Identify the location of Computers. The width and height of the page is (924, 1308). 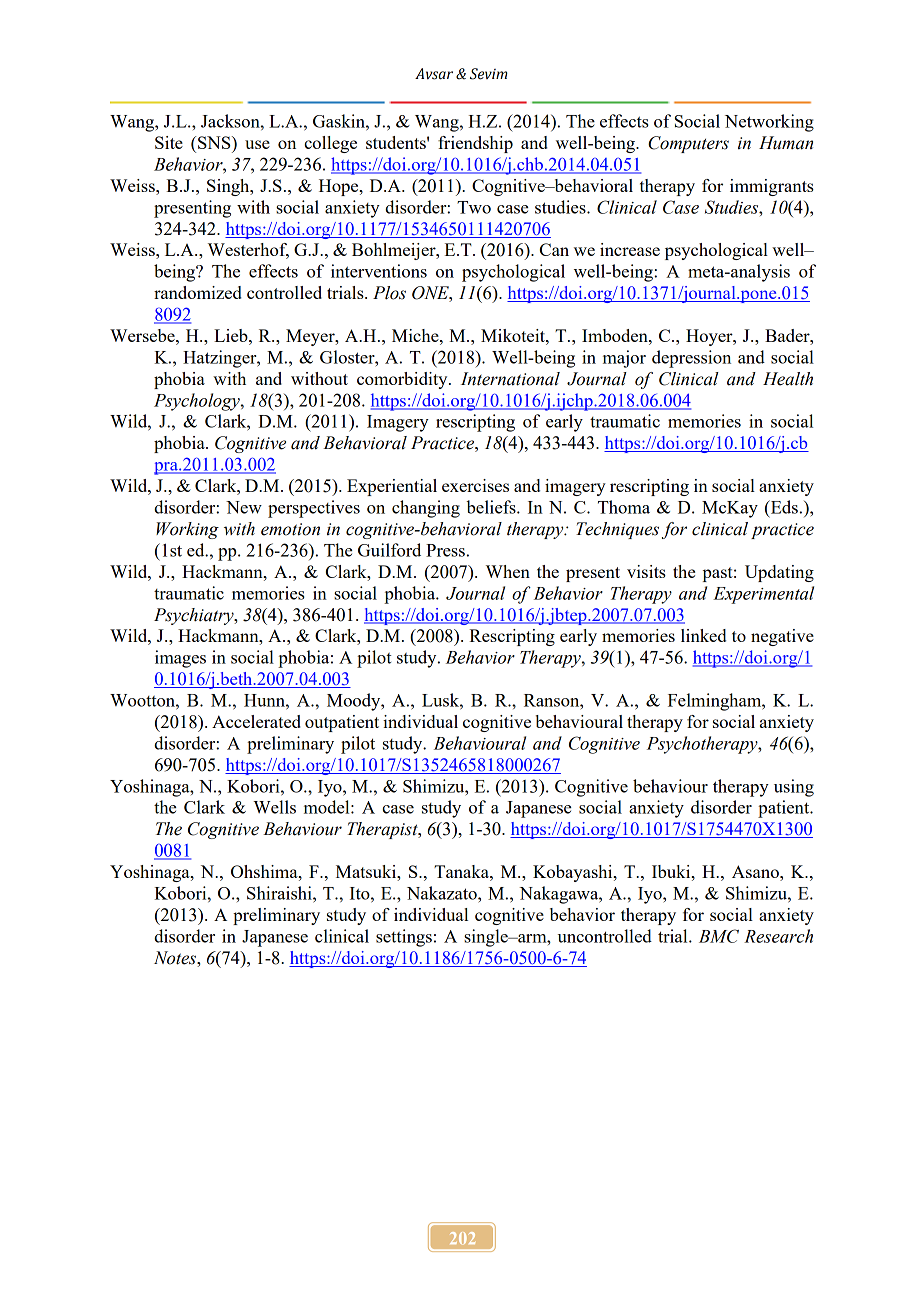
(688, 144).
